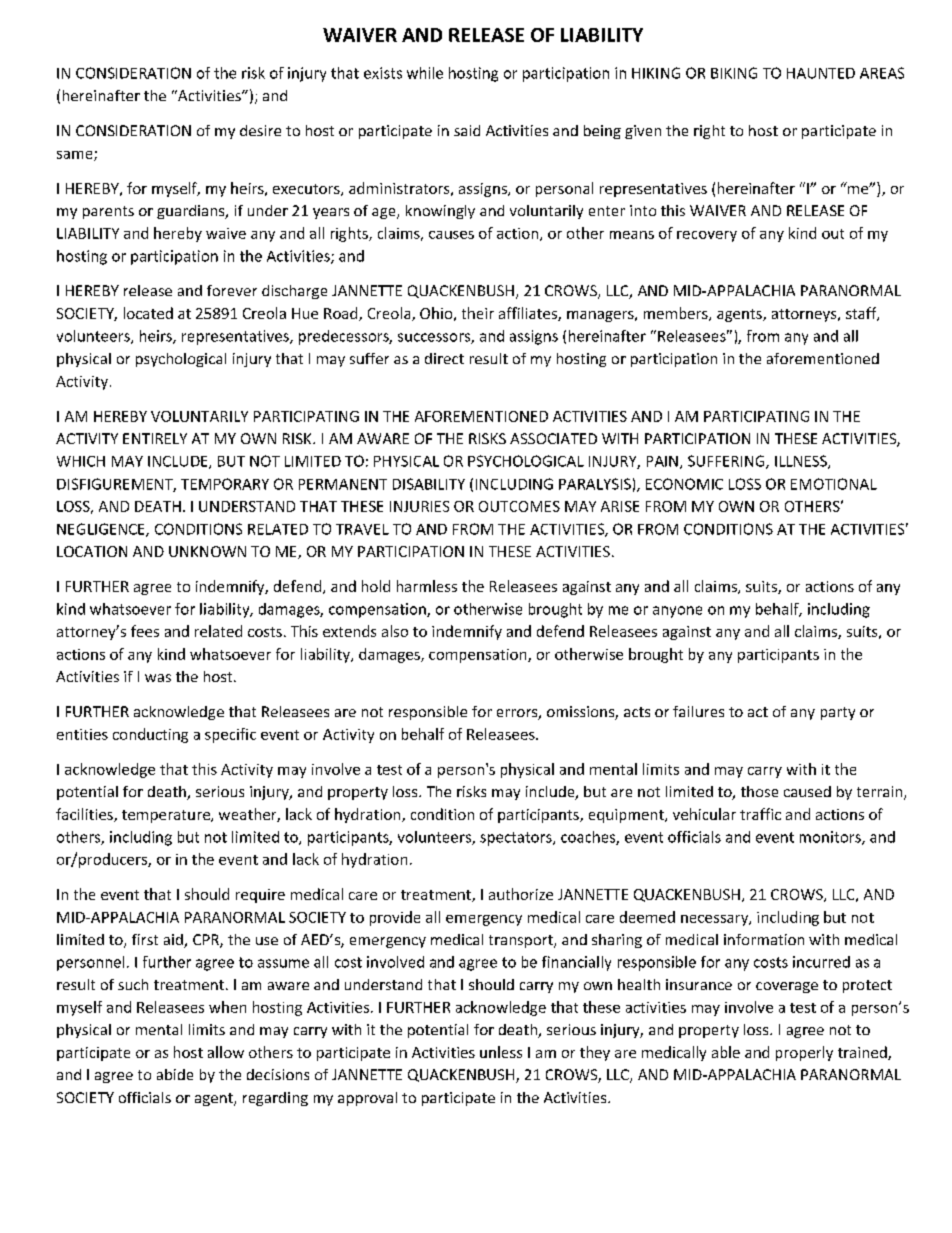 The height and width of the document is (1233, 952). What do you see at coordinates (501, 1052) in the document?
I see `unless` at bounding box center [501, 1052].
